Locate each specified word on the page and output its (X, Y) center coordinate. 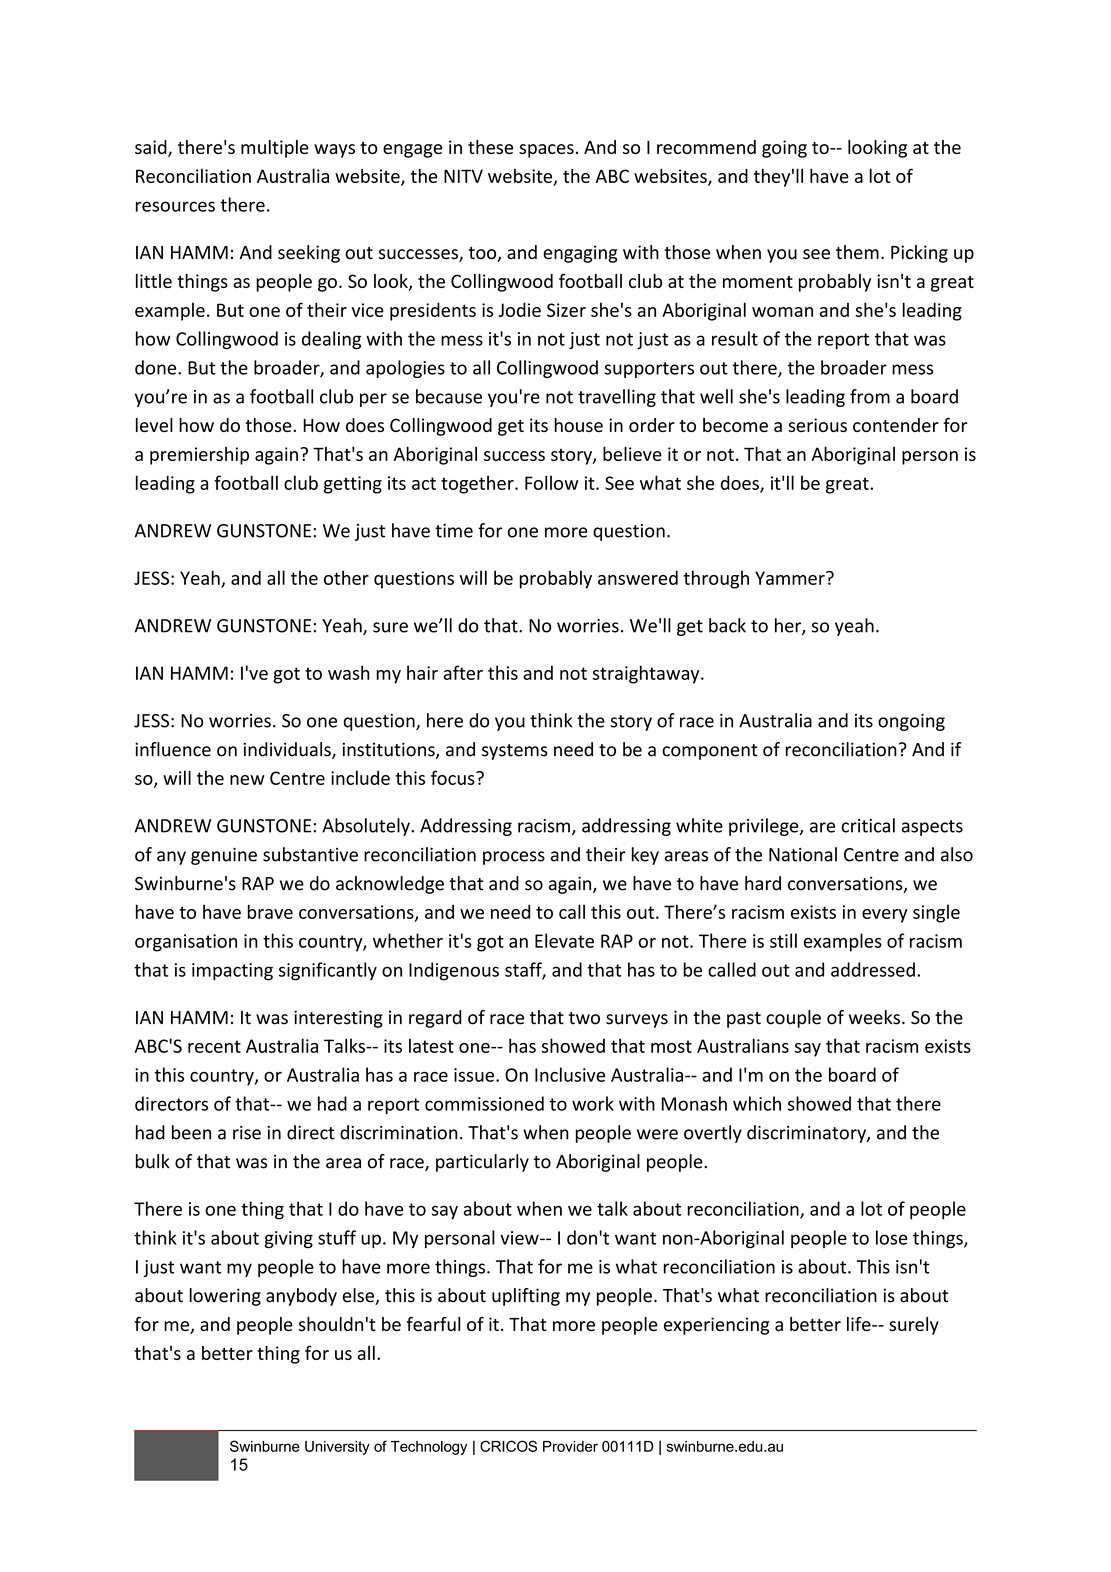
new (247, 780)
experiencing (716, 1326)
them (857, 252)
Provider (570, 1446)
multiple (275, 149)
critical (868, 825)
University (337, 1448)
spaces (546, 151)
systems (515, 752)
